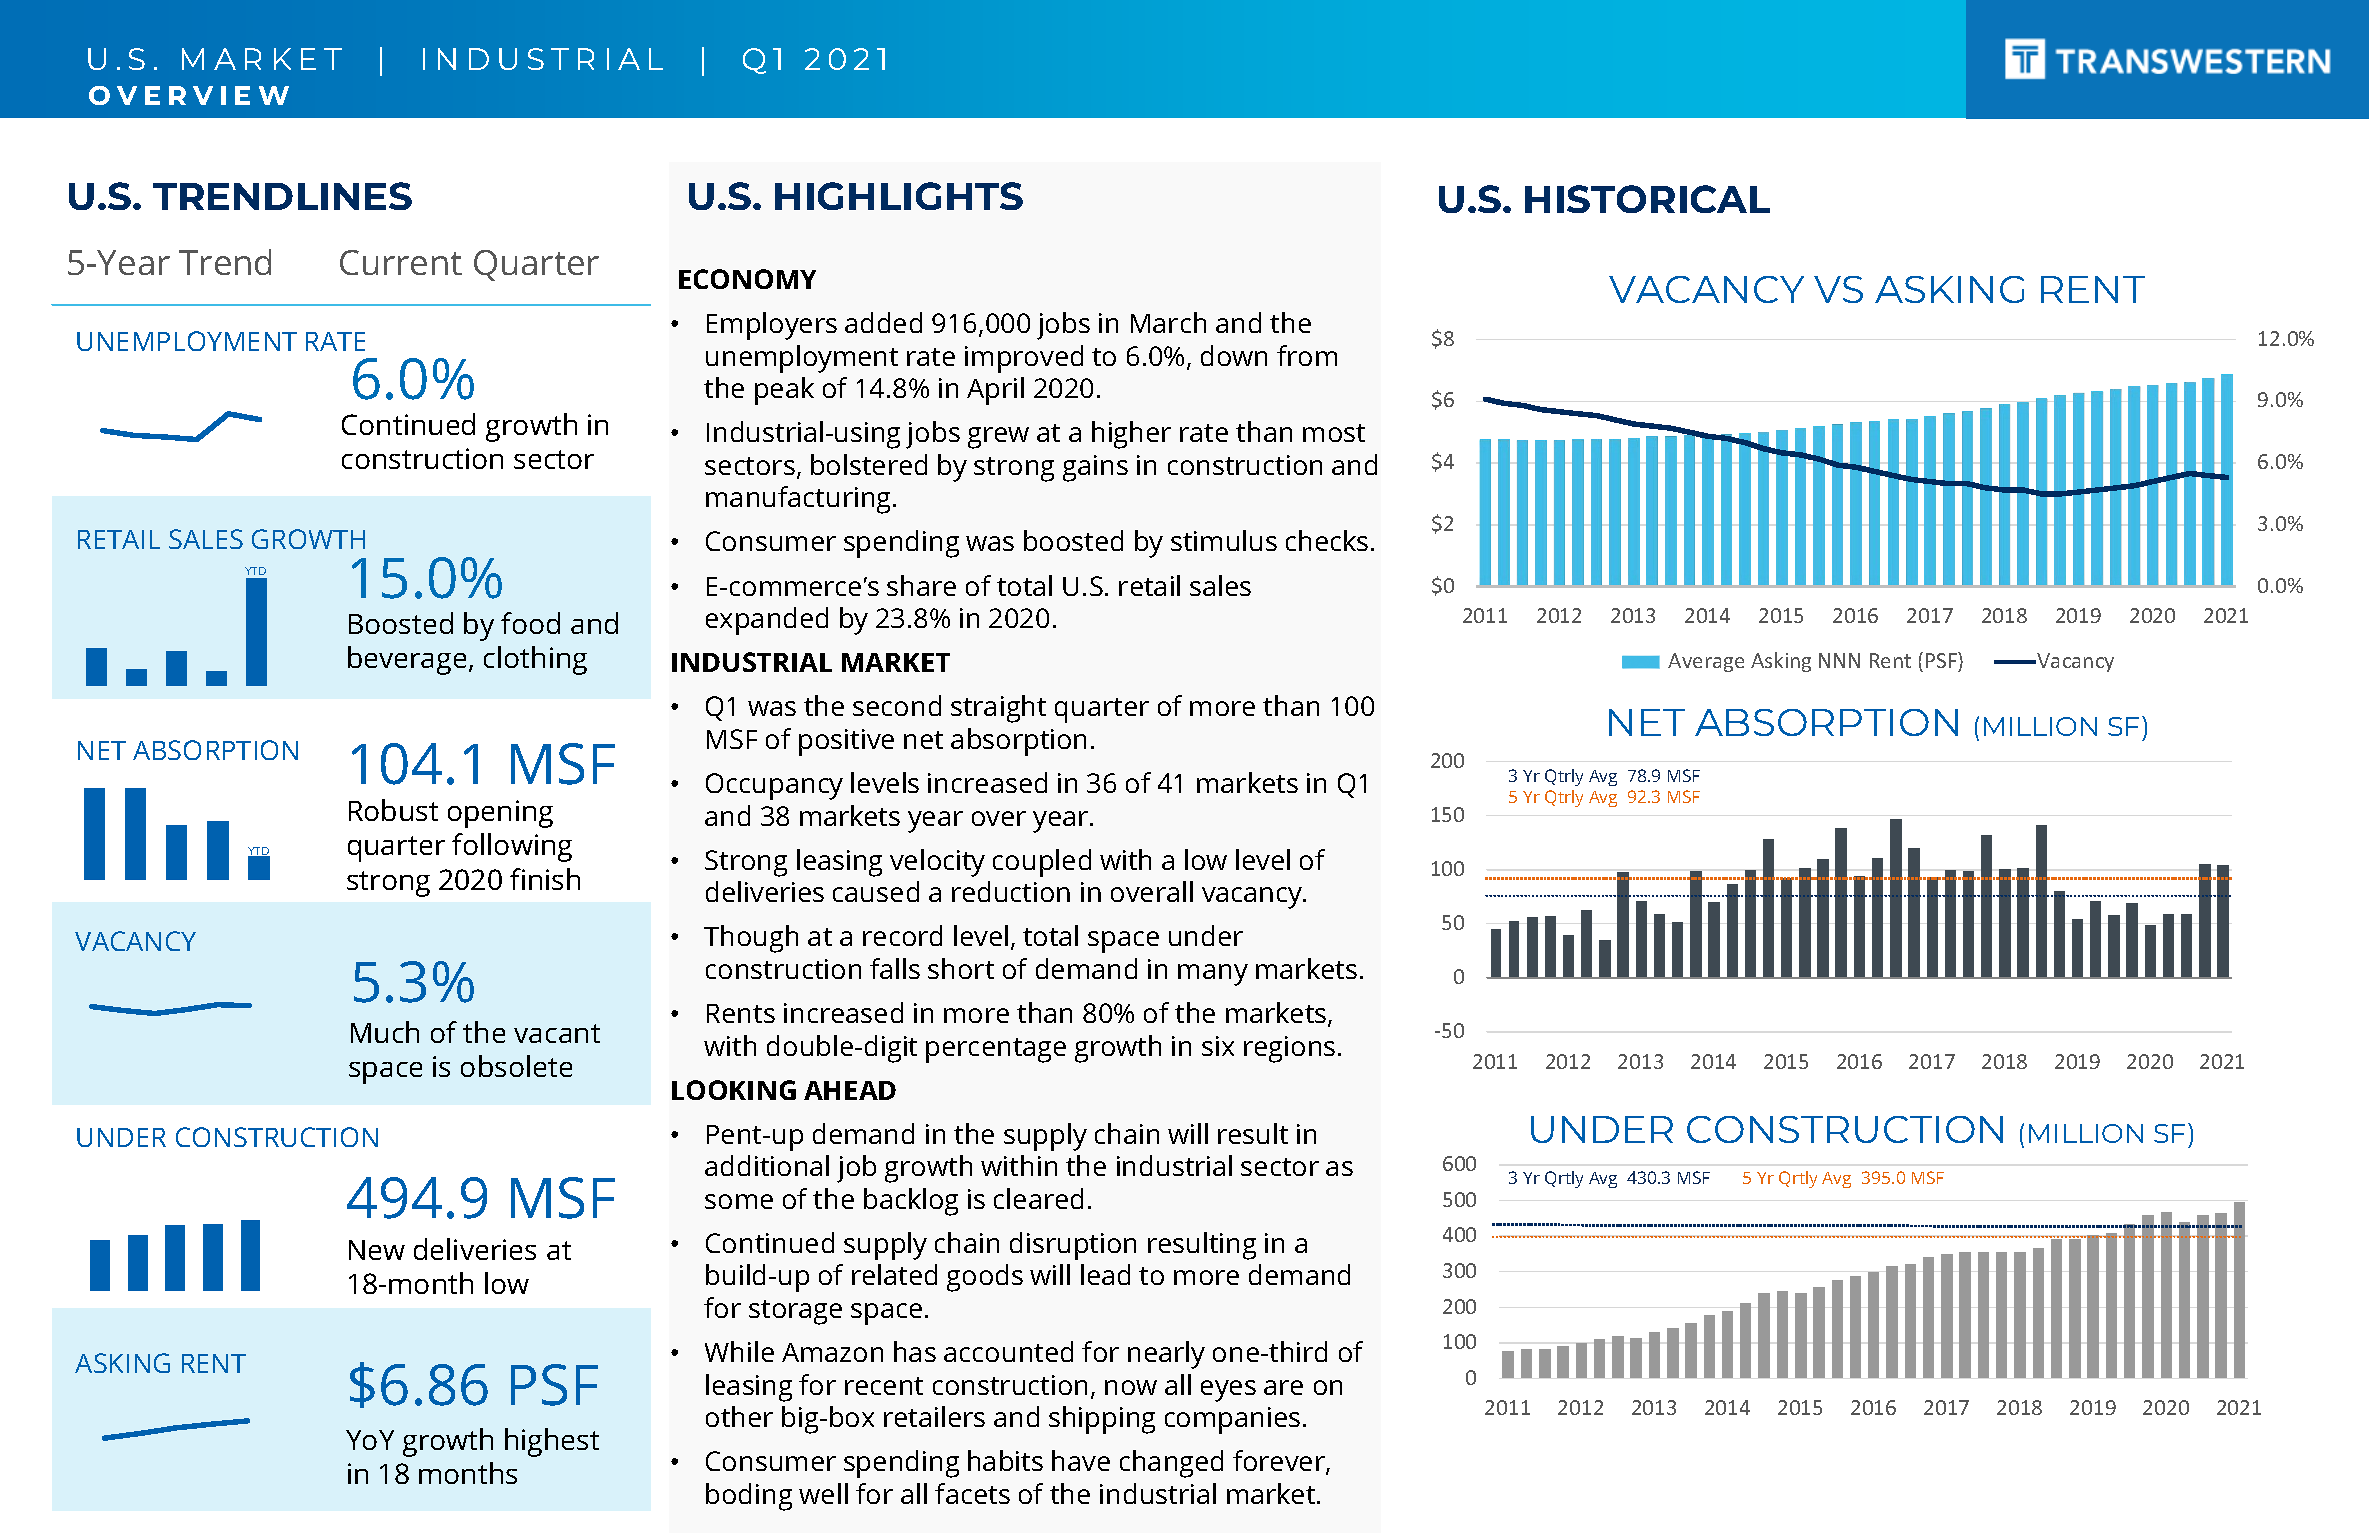 The width and height of the screenshot is (2369, 1533). I want to click on vacant, so click(557, 1033).
